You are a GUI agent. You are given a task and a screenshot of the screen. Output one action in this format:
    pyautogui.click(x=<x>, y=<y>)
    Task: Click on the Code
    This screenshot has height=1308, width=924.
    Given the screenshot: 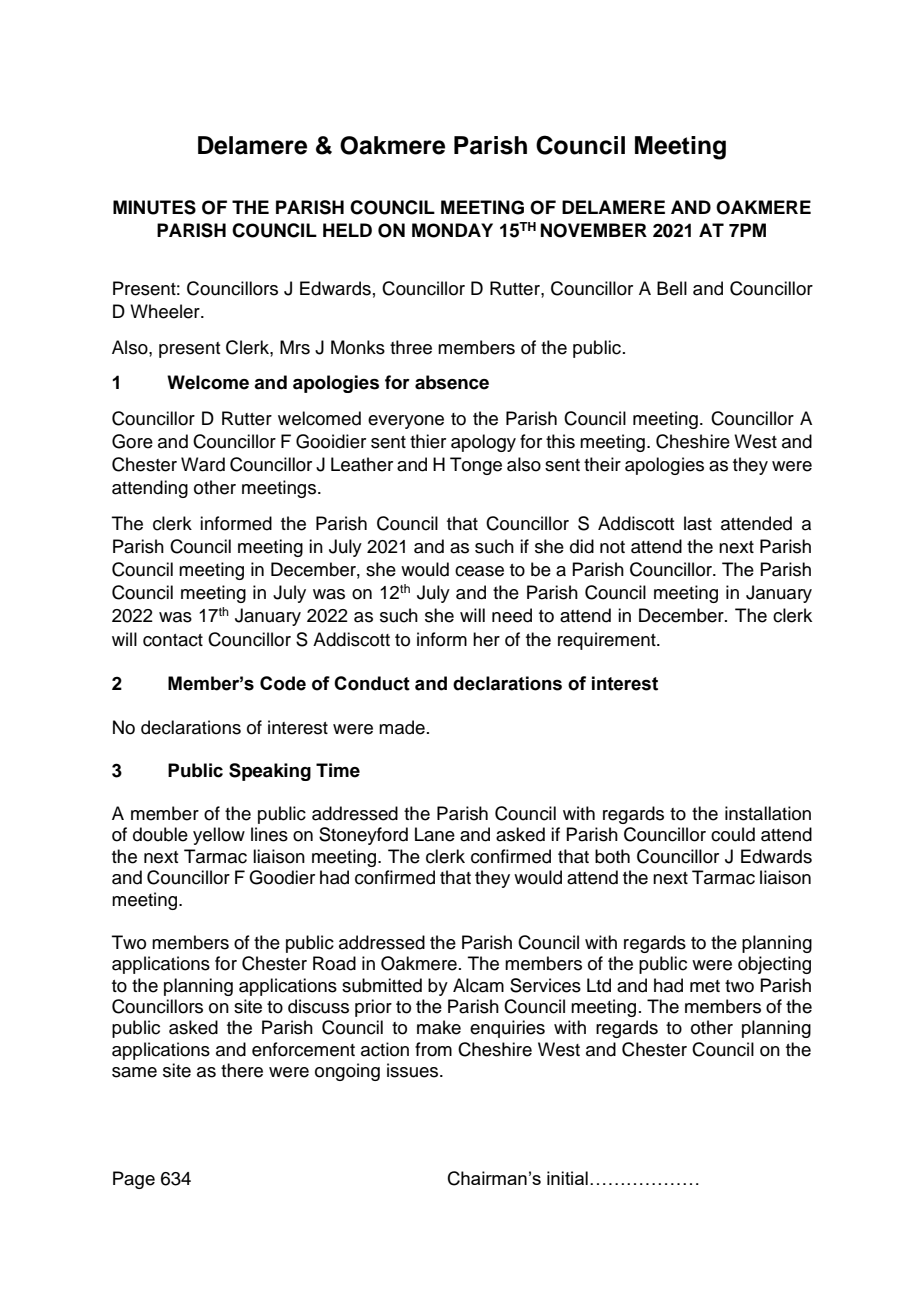 What is the action you would take?
    pyautogui.click(x=283, y=683)
